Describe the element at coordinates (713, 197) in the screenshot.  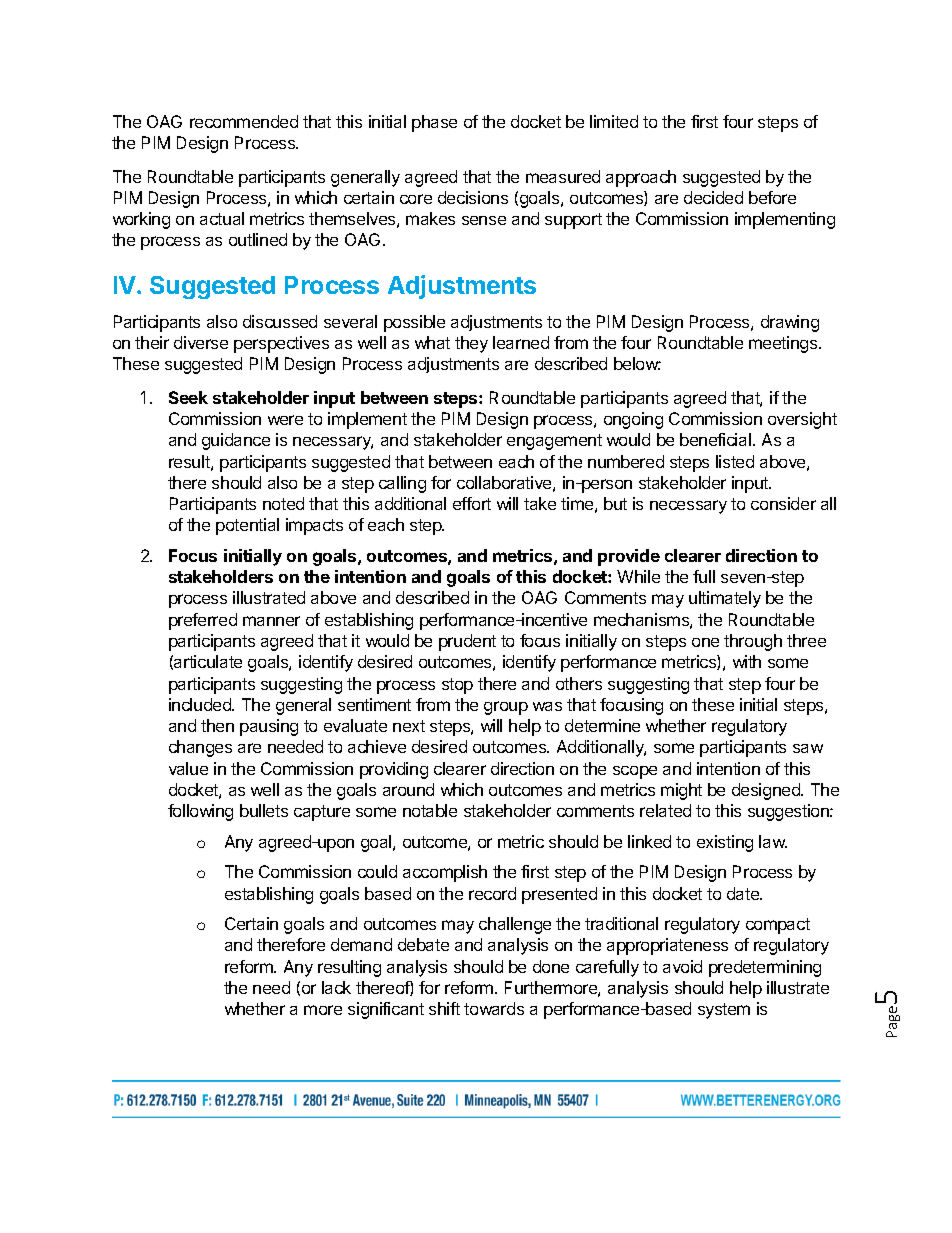
I see `decided` at that location.
